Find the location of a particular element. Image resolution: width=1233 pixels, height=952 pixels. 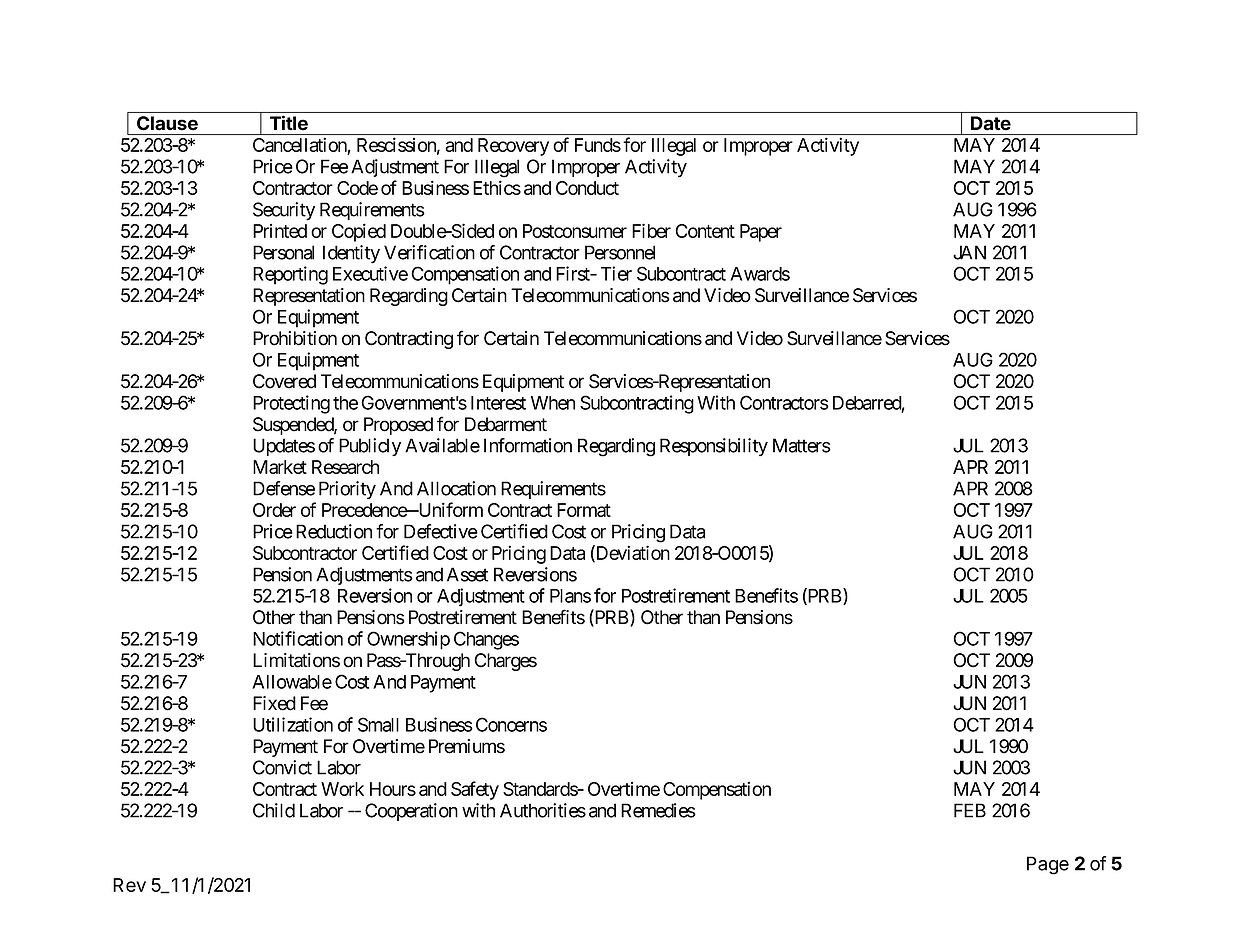

Security is located at coordinates (284, 211).
